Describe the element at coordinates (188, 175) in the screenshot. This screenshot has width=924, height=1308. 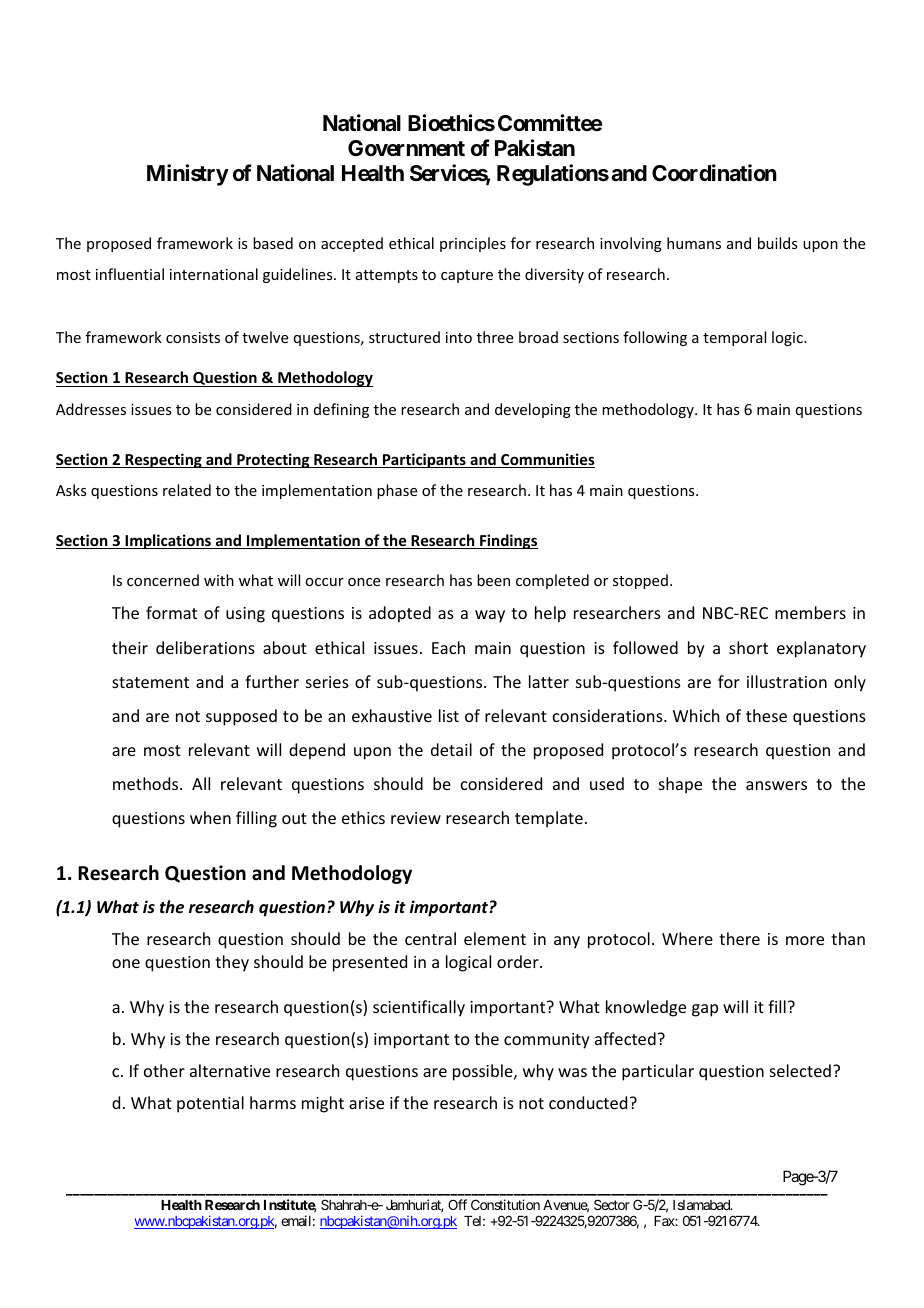
I see `Ministry` at that location.
